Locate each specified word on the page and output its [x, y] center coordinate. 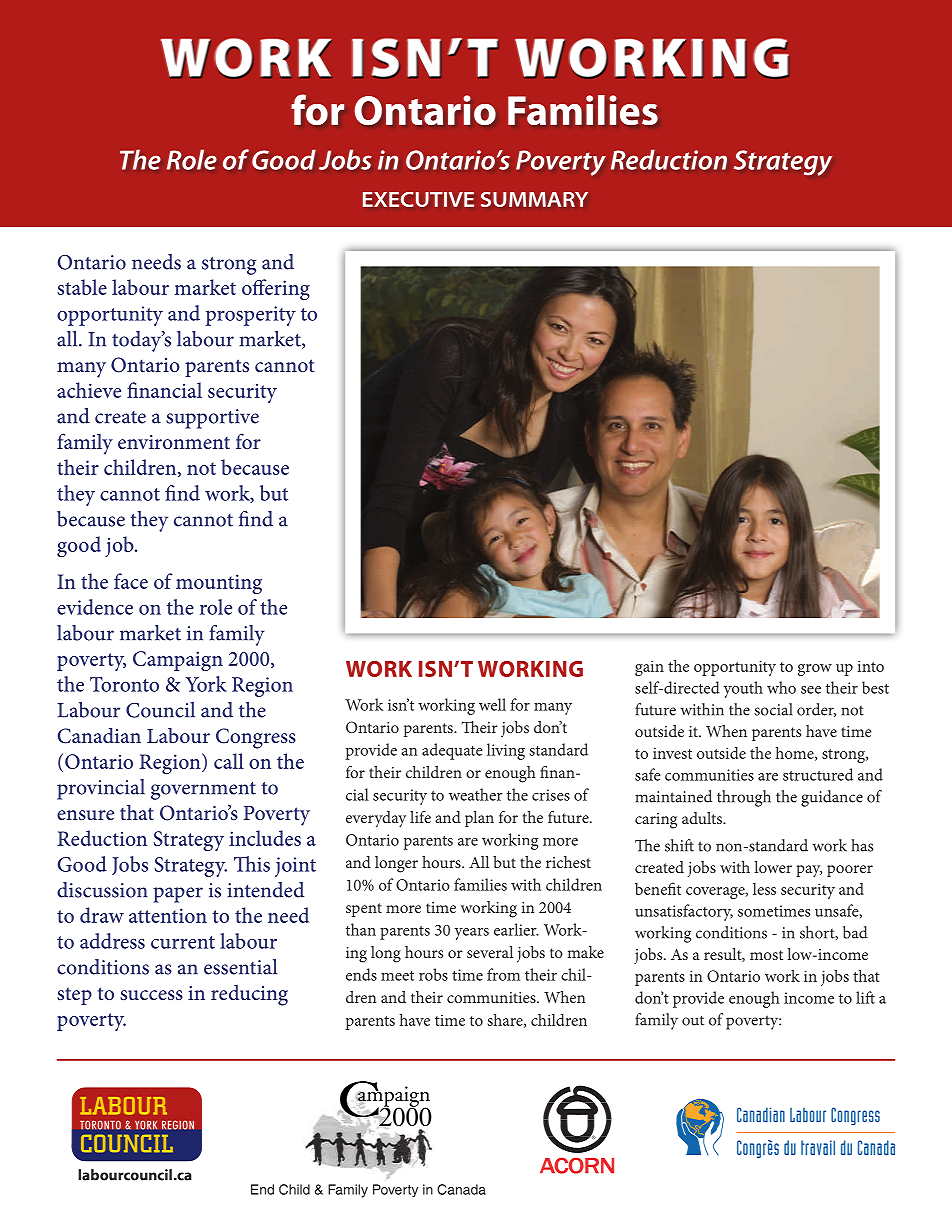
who [781, 687]
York [206, 684]
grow [815, 670]
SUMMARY [534, 199]
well [492, 704]
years [471, 934]
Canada [461, 1189]
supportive [212, 419]
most [766, 955]
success [151, 995]
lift [865, 997]
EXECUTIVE [418, 199]
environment [174, 442]
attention [168, 915]
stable [82, 287]
